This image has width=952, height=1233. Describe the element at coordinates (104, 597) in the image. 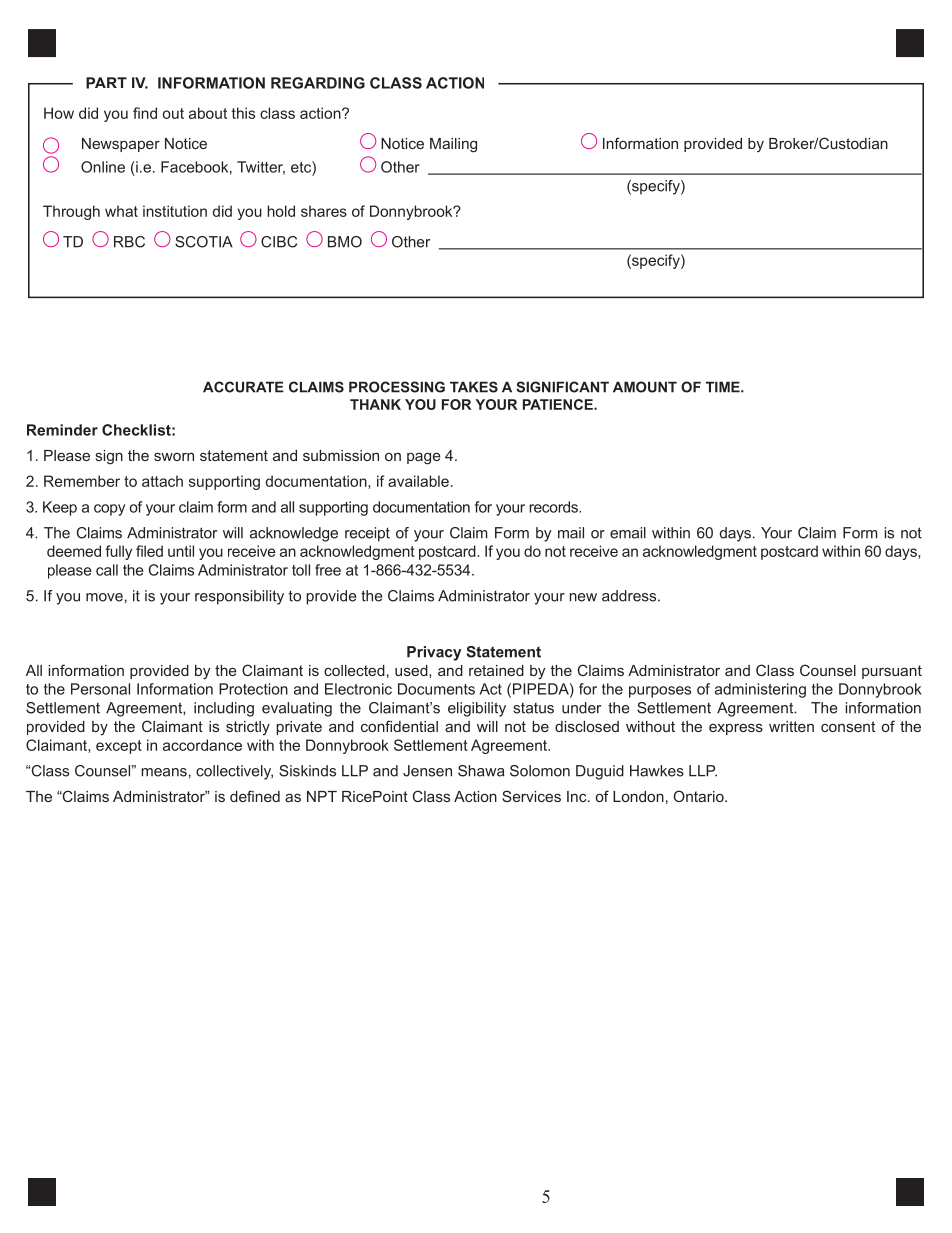

I see `move` at that location.
